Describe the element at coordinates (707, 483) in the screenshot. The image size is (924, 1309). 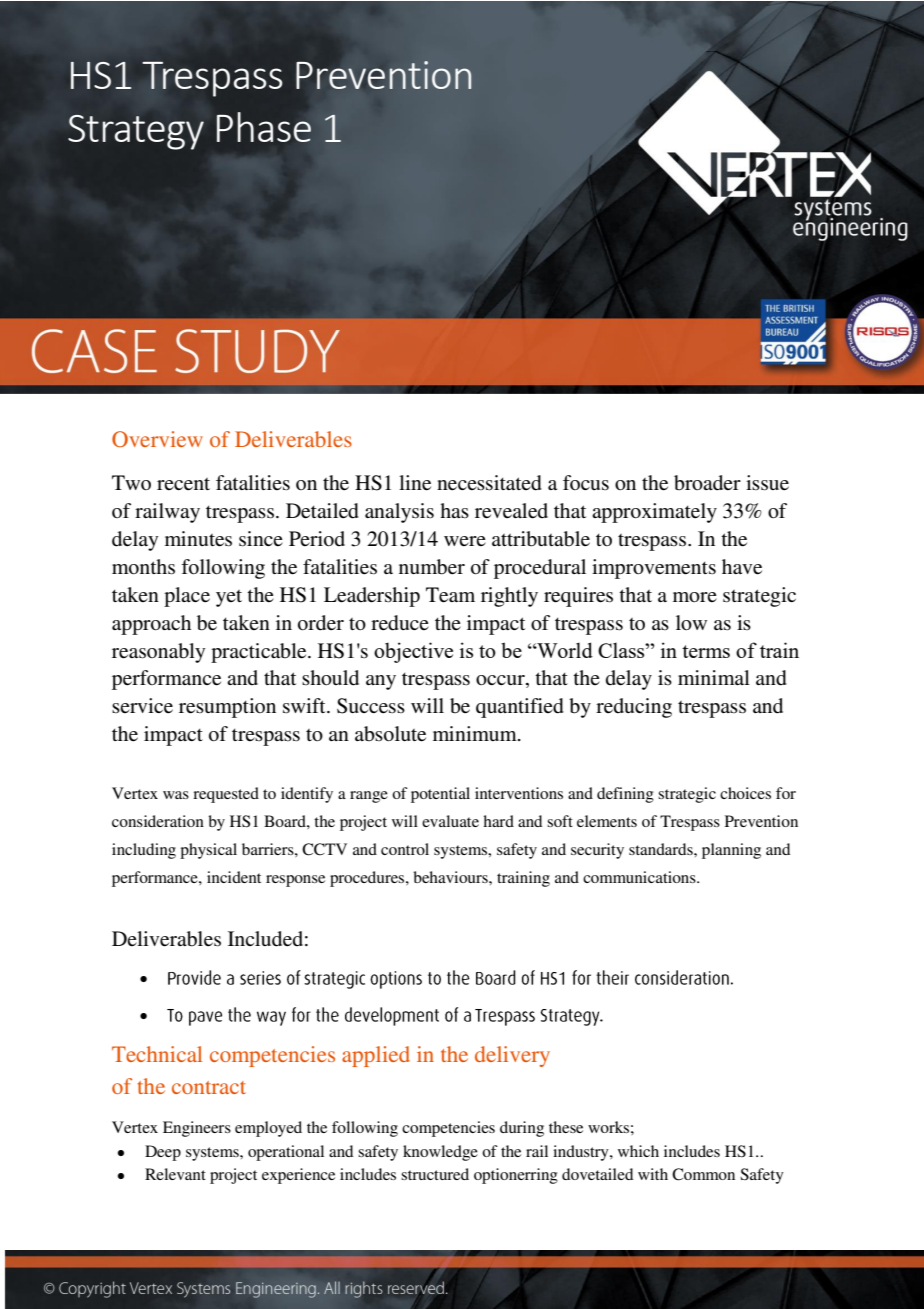
I see `broader` at that location.
